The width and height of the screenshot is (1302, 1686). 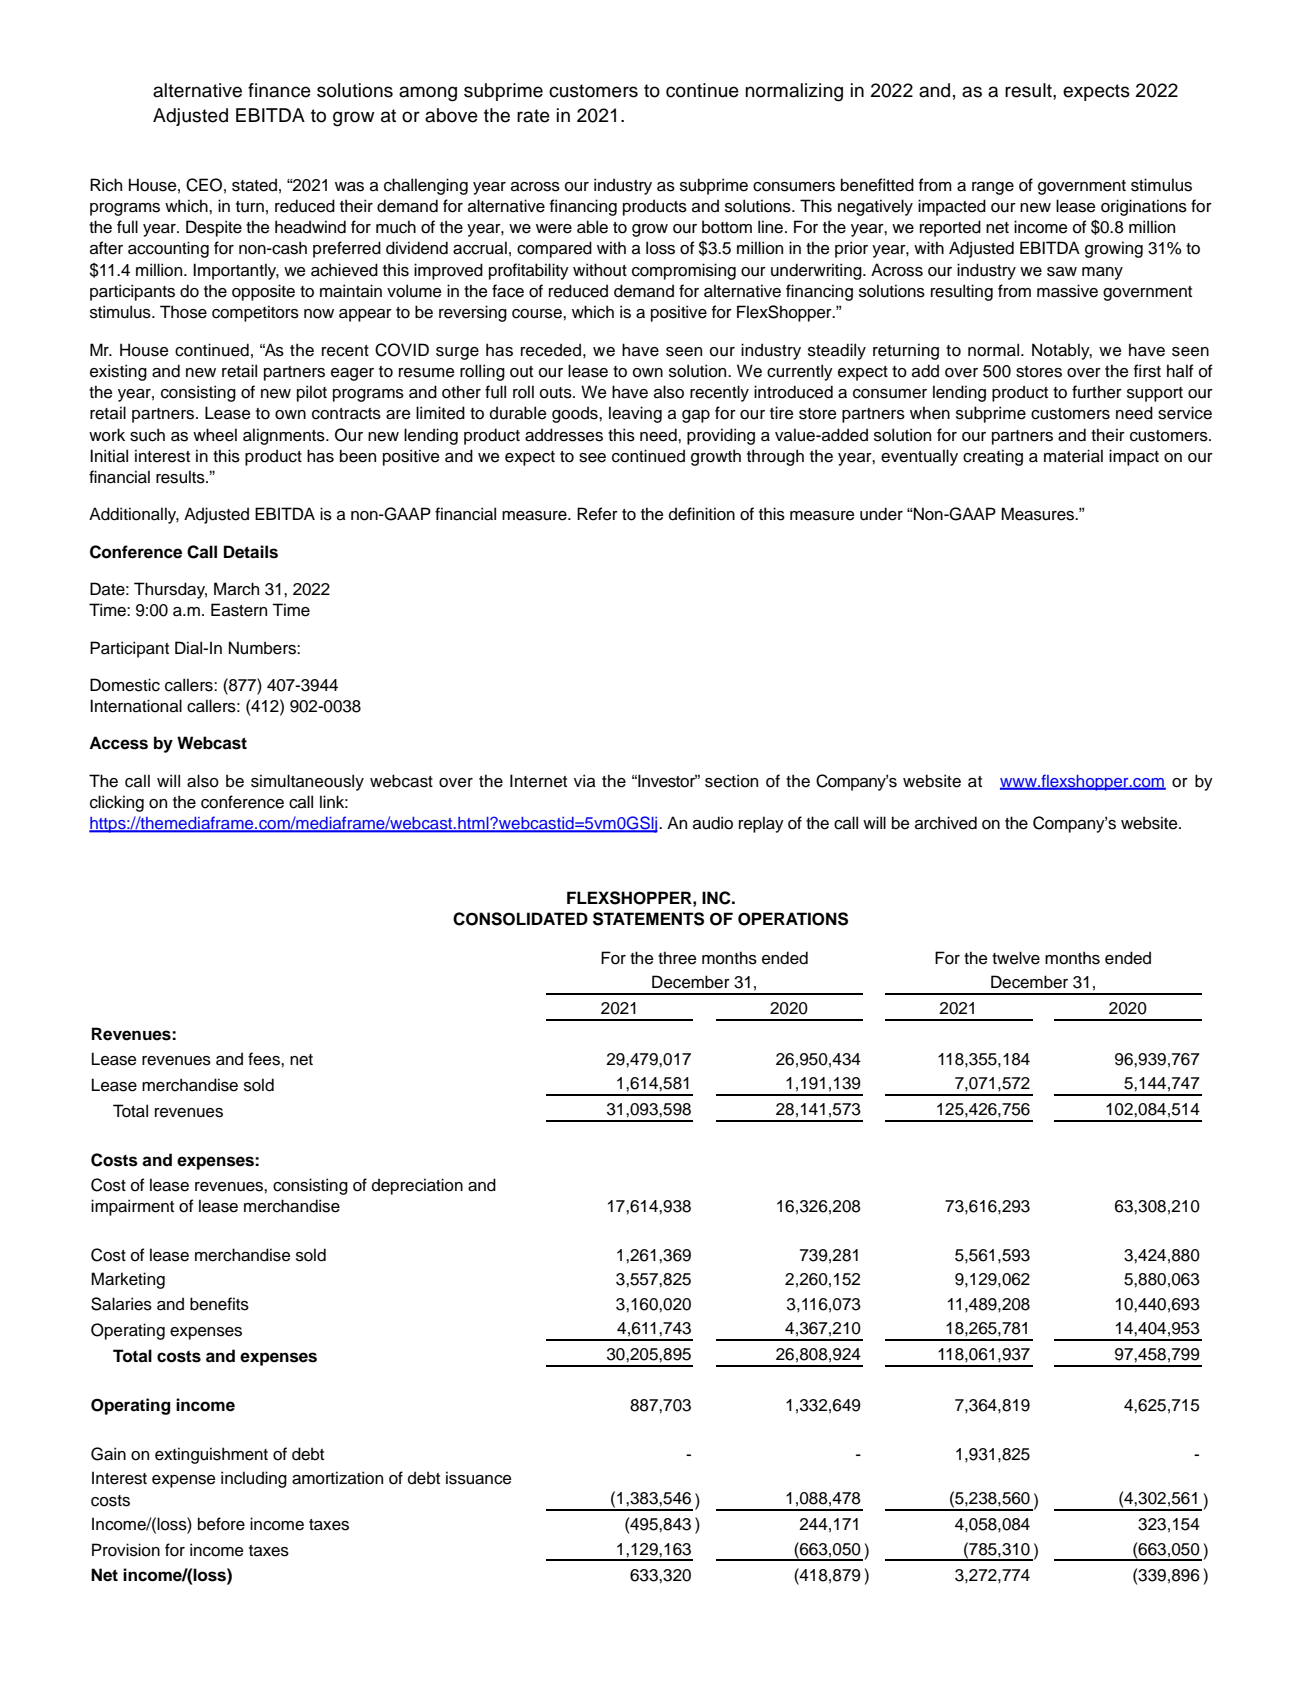 I want to click on further, so click(x=1097, y=392).
